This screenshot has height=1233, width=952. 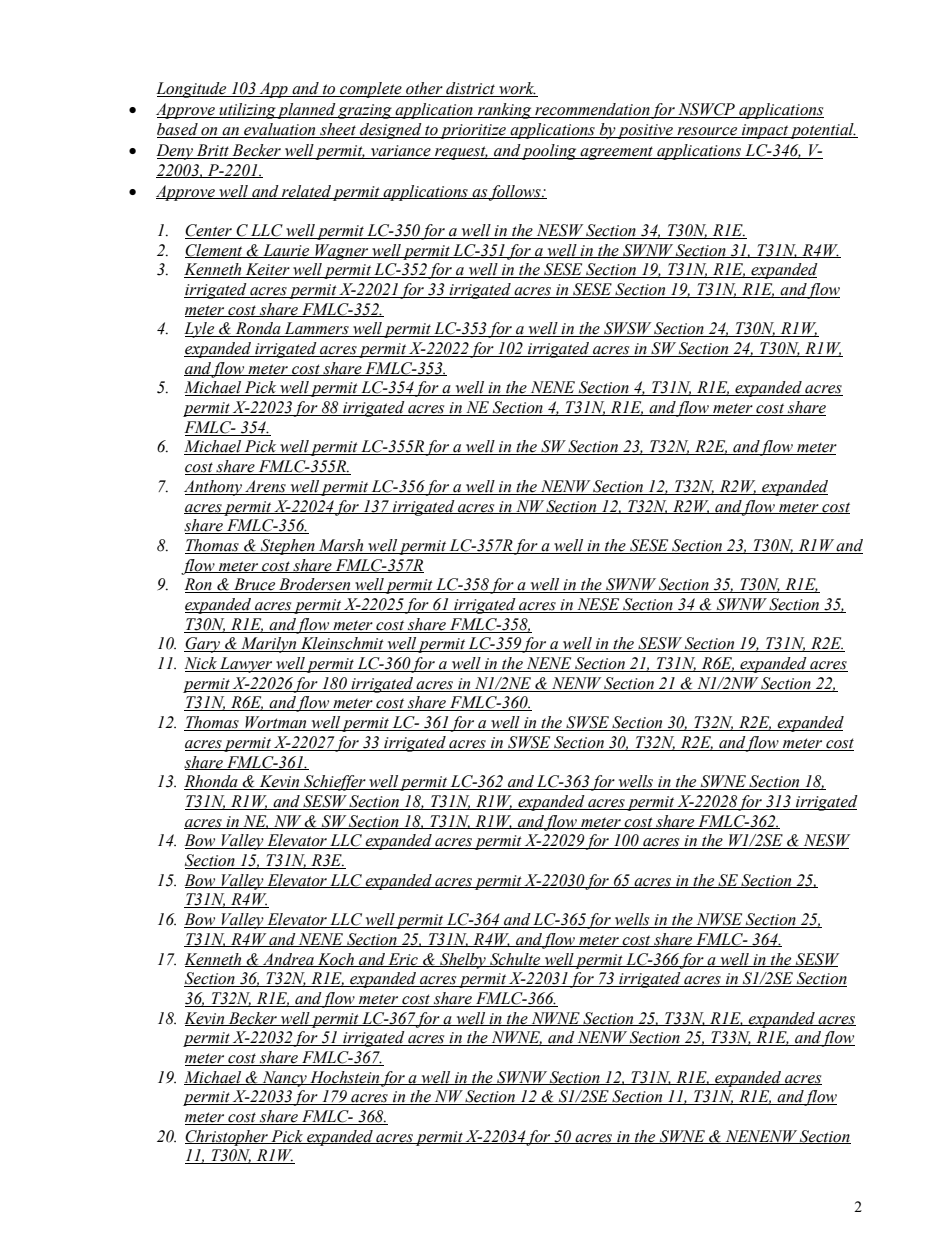 I want to click on ranking, so click(x=505, y=111).
